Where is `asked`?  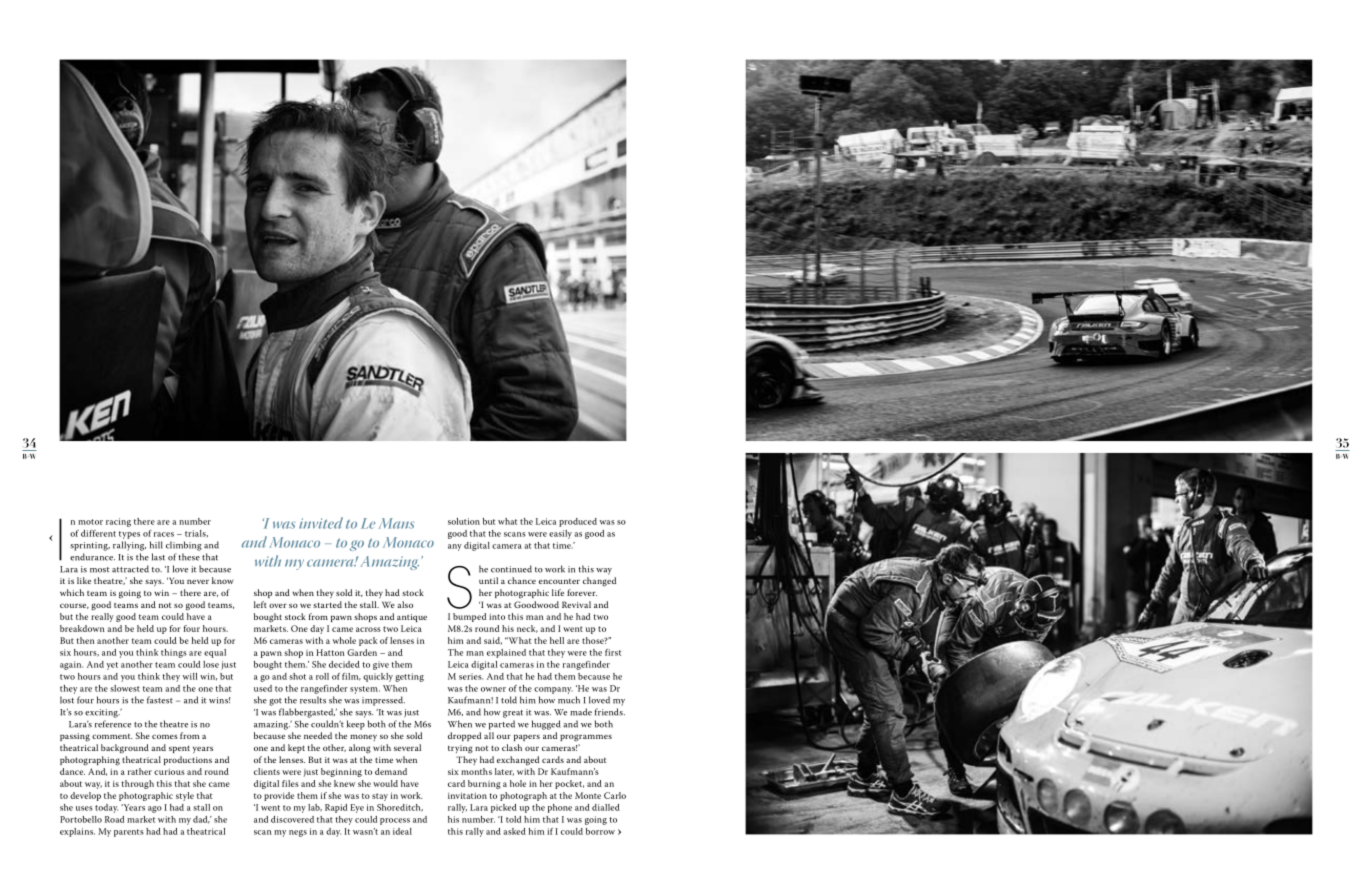 asked is located at coordinates (514, 831).
